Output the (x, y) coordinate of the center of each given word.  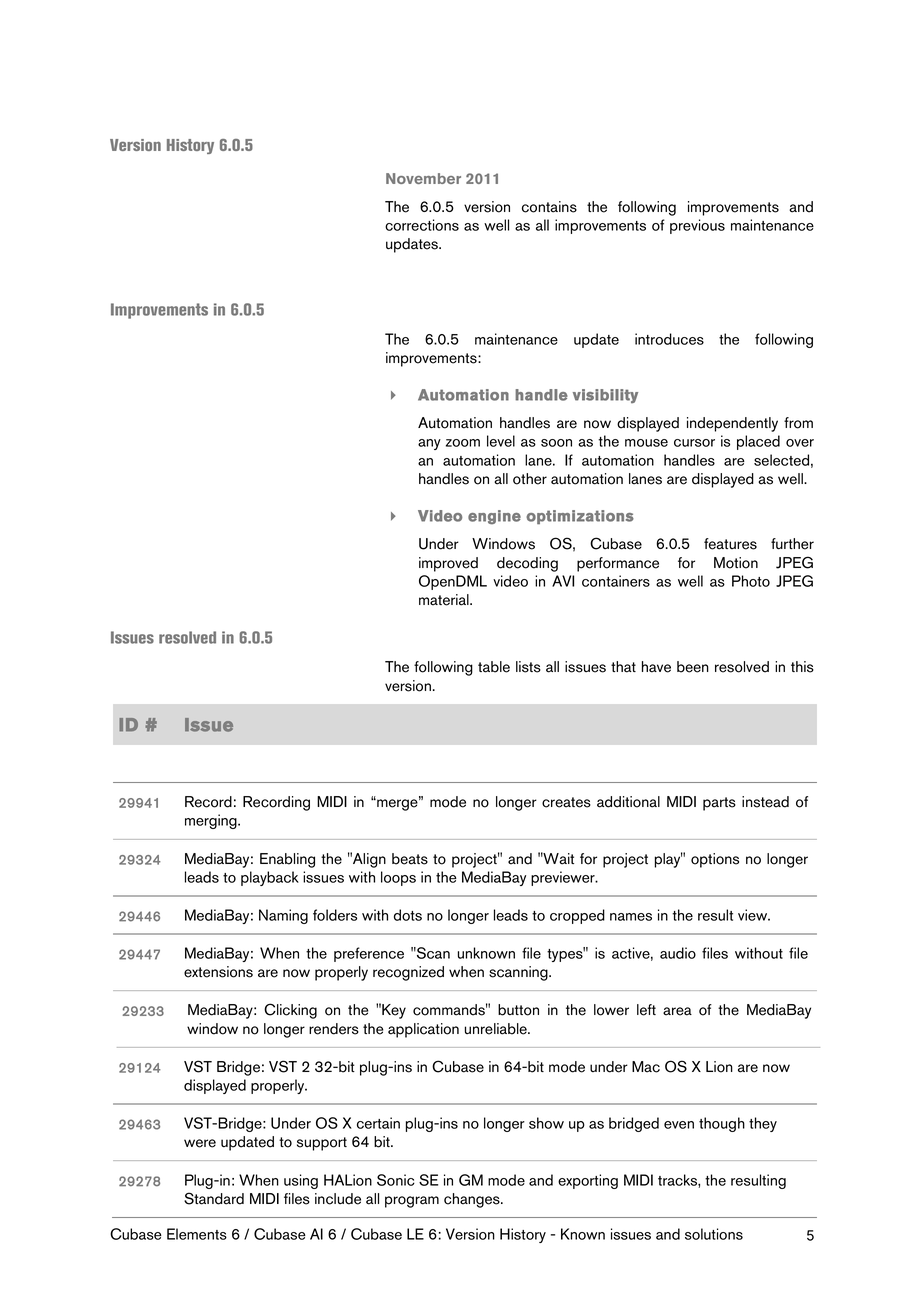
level (501, 441)
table (494, 667)
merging (212, 821)
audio (678, 953)
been (693, 667)
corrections (422, 225)
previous (697, 226)
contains (549, 207)
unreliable (497, 1029)
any (429, 444)
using (301, 1181)
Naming (283, 916)
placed (758, 442)
